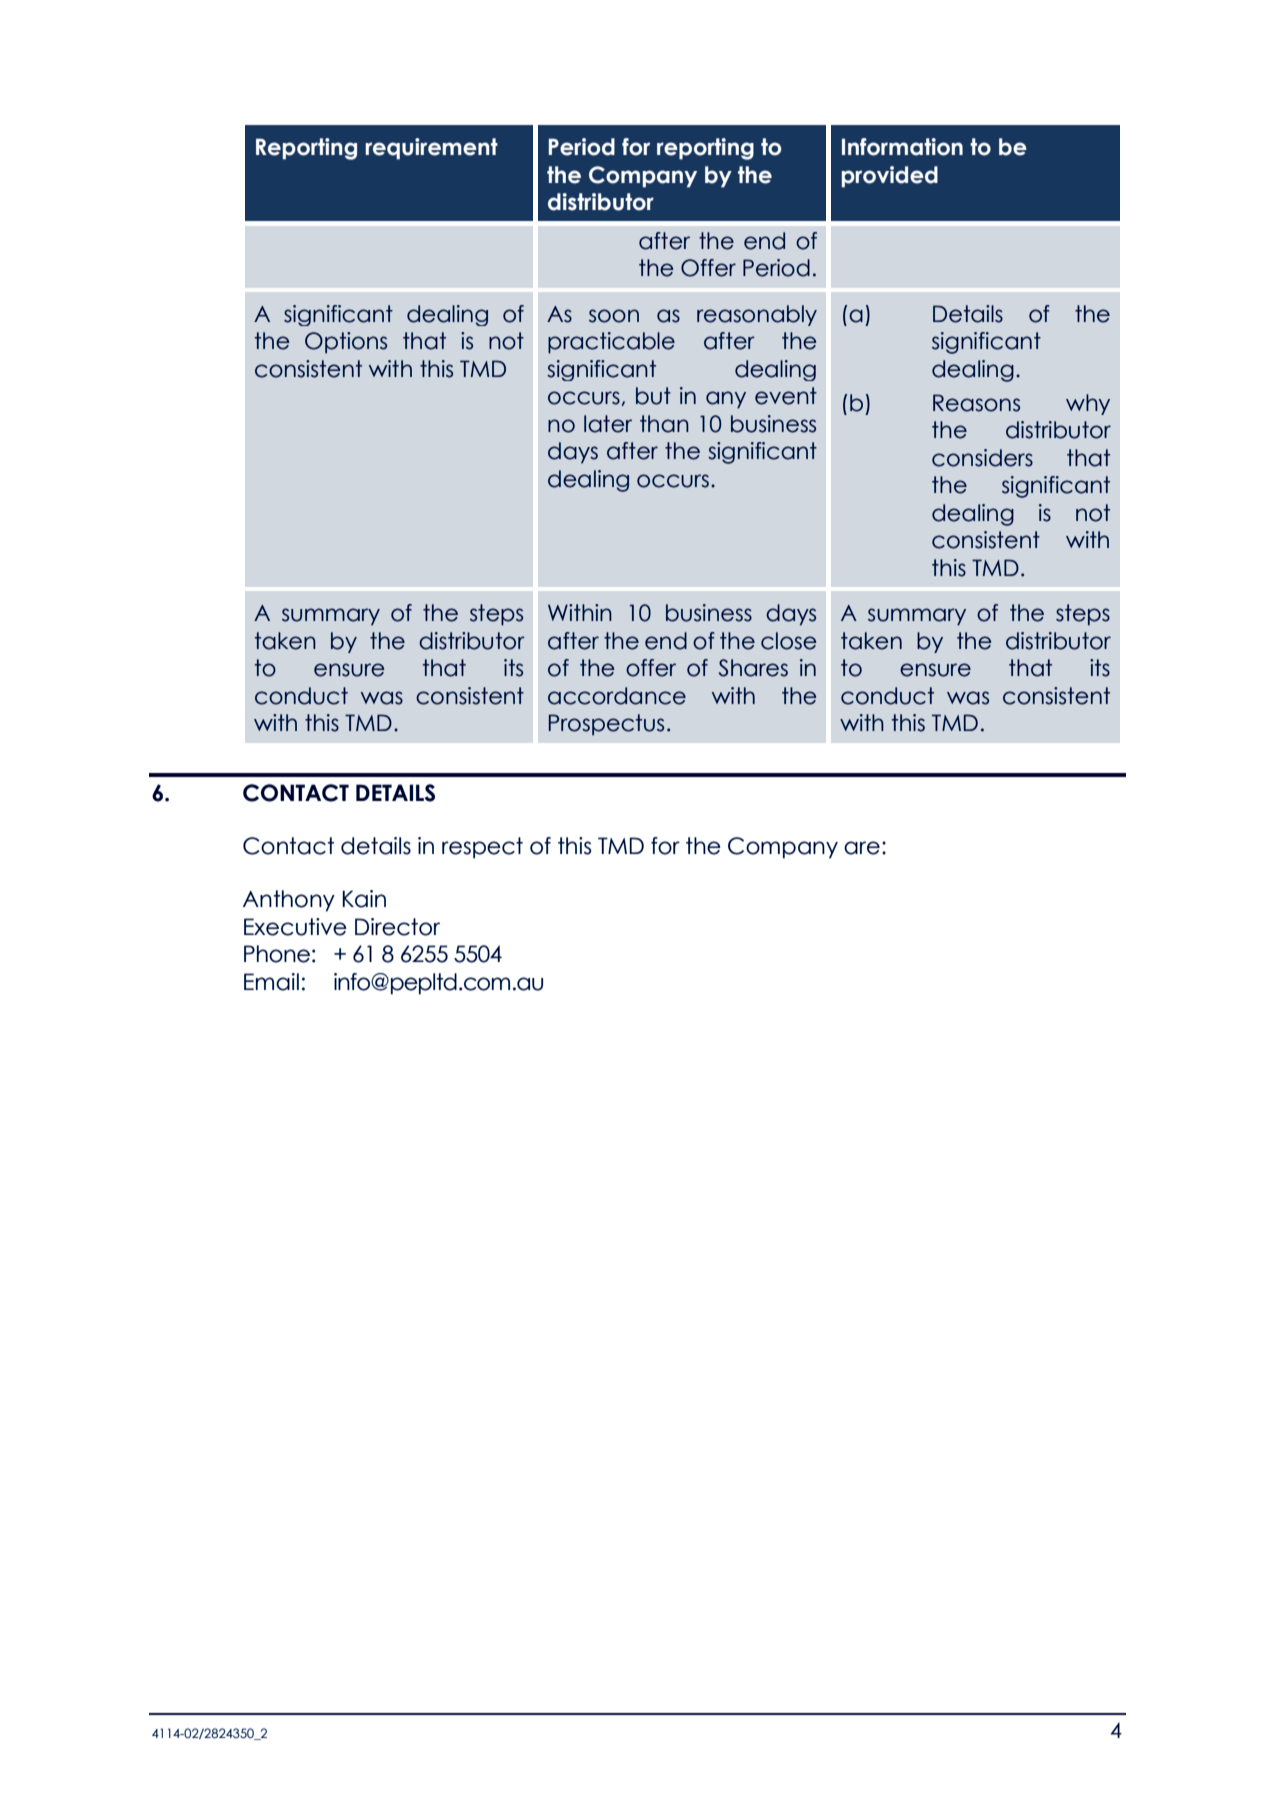  What do you see at coordinates (982, 458) in the document?
I see `considers` at bounding box center [982, 458].
